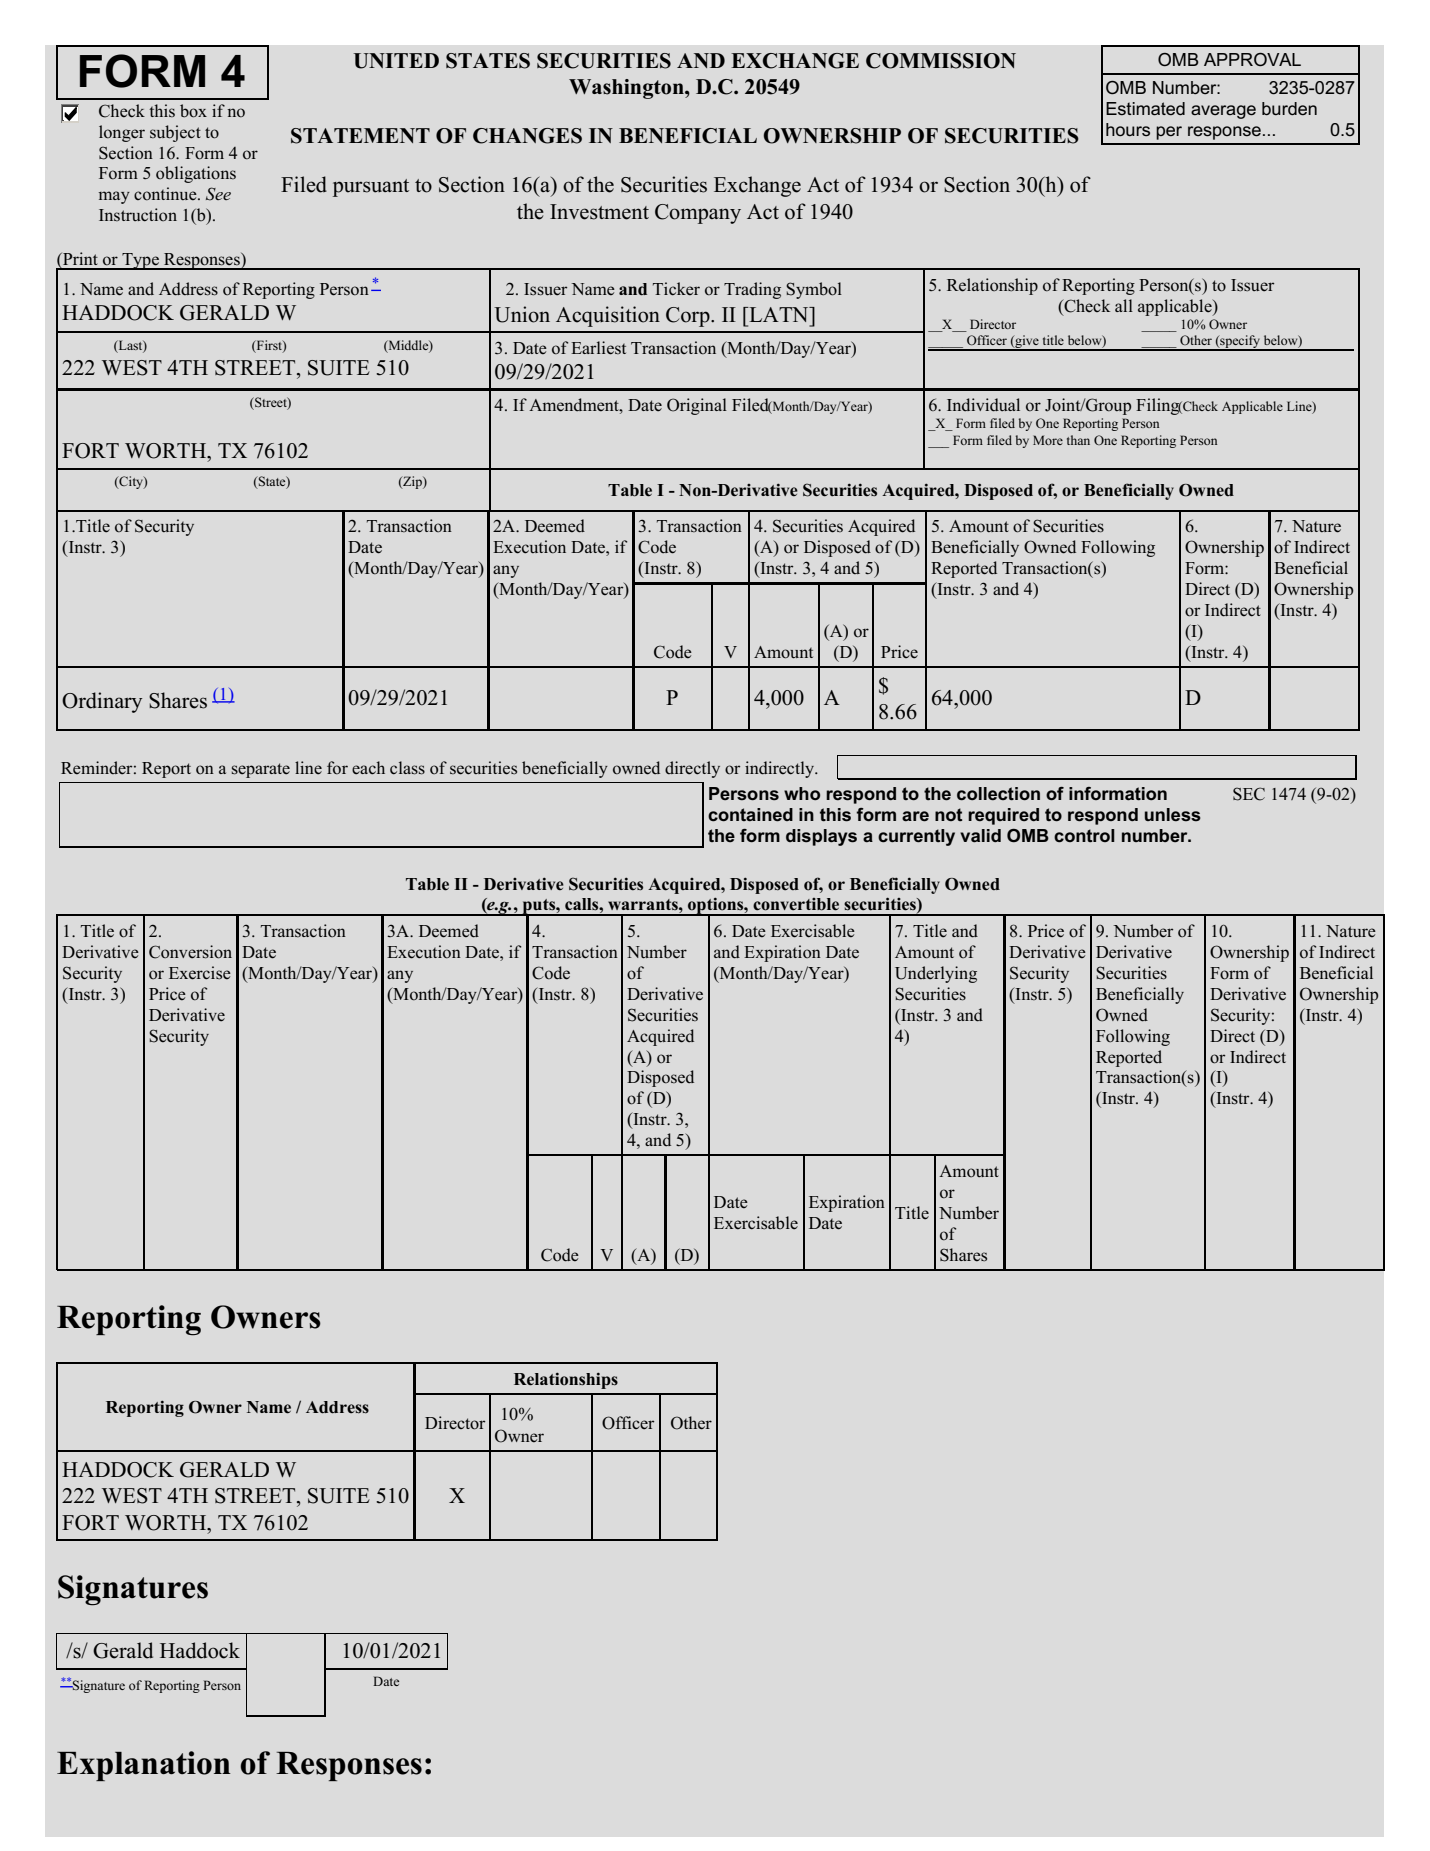 The height and width of the page is (1851, 1430). What do you see at coordinates (144, 1766) in the page?
I see `Explanation` at bounding box center [144, 1766].
